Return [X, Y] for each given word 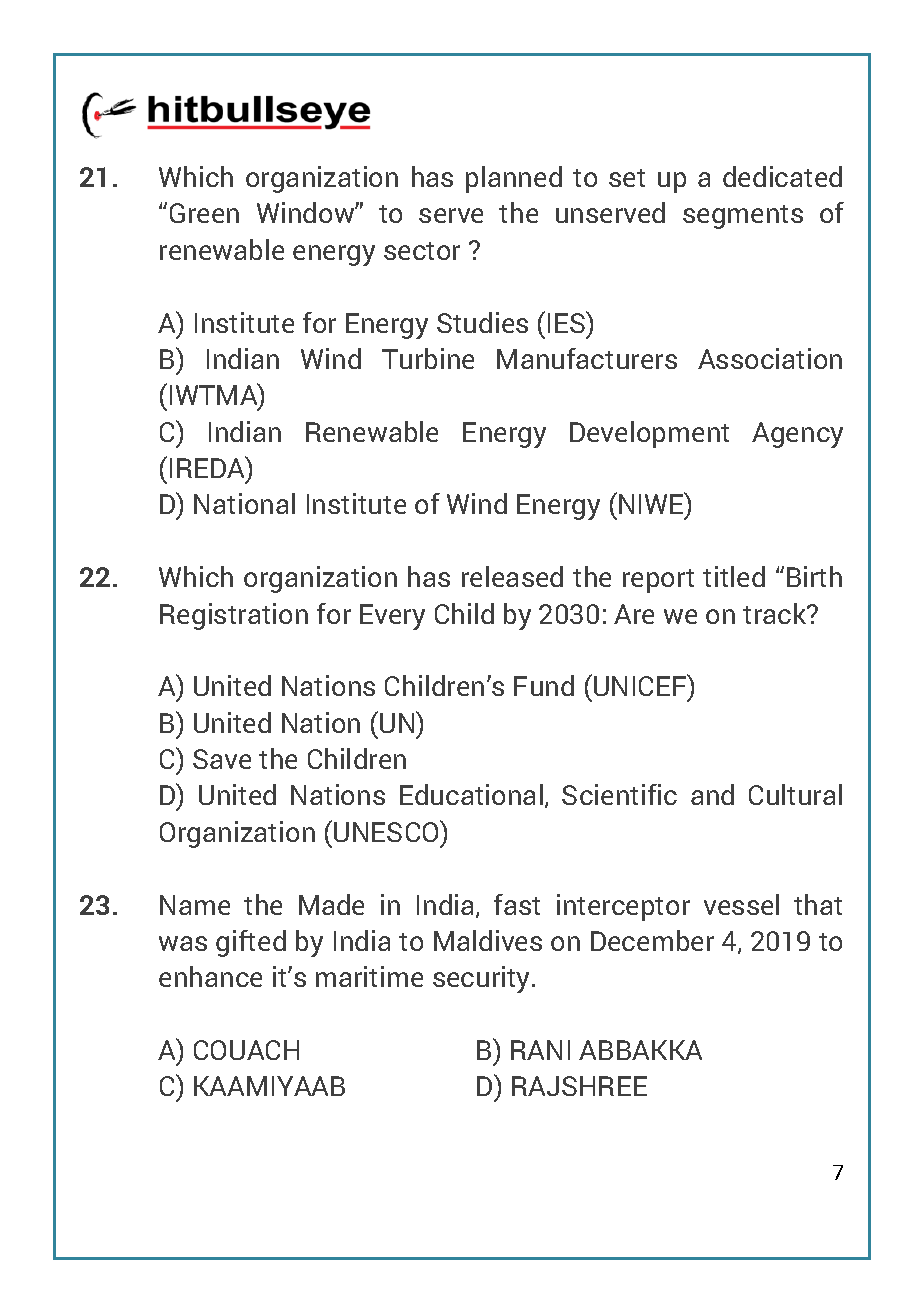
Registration [234, 616]
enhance [210, 976]
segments [743, 217]
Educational [471, 794]
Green [204, 213]
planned [514, 179]
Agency [797, 435]
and [712, 794]
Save [222, 759]
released [512, 576]
